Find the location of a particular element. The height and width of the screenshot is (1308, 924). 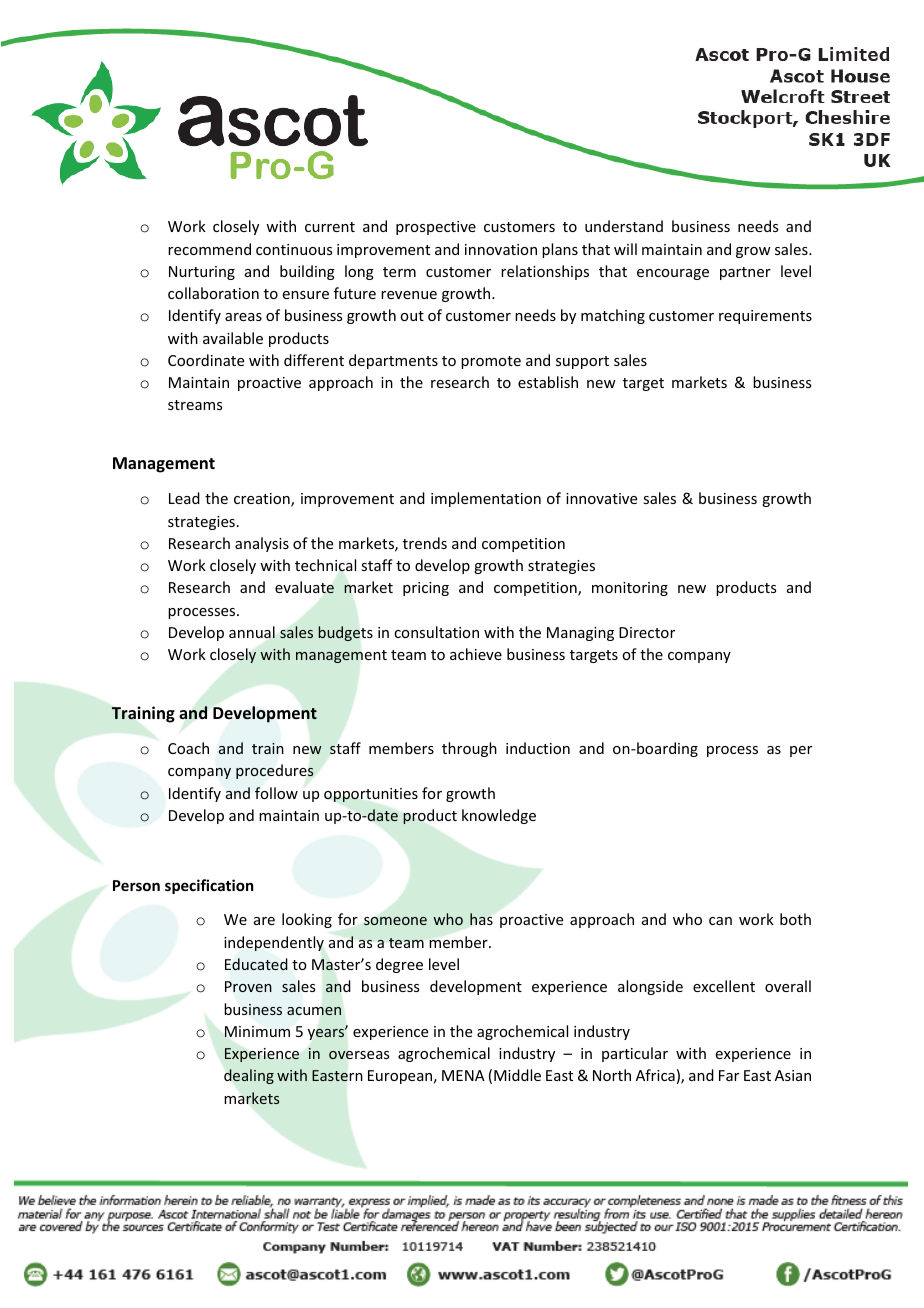

Far is located at coordinates (729, 1075).
